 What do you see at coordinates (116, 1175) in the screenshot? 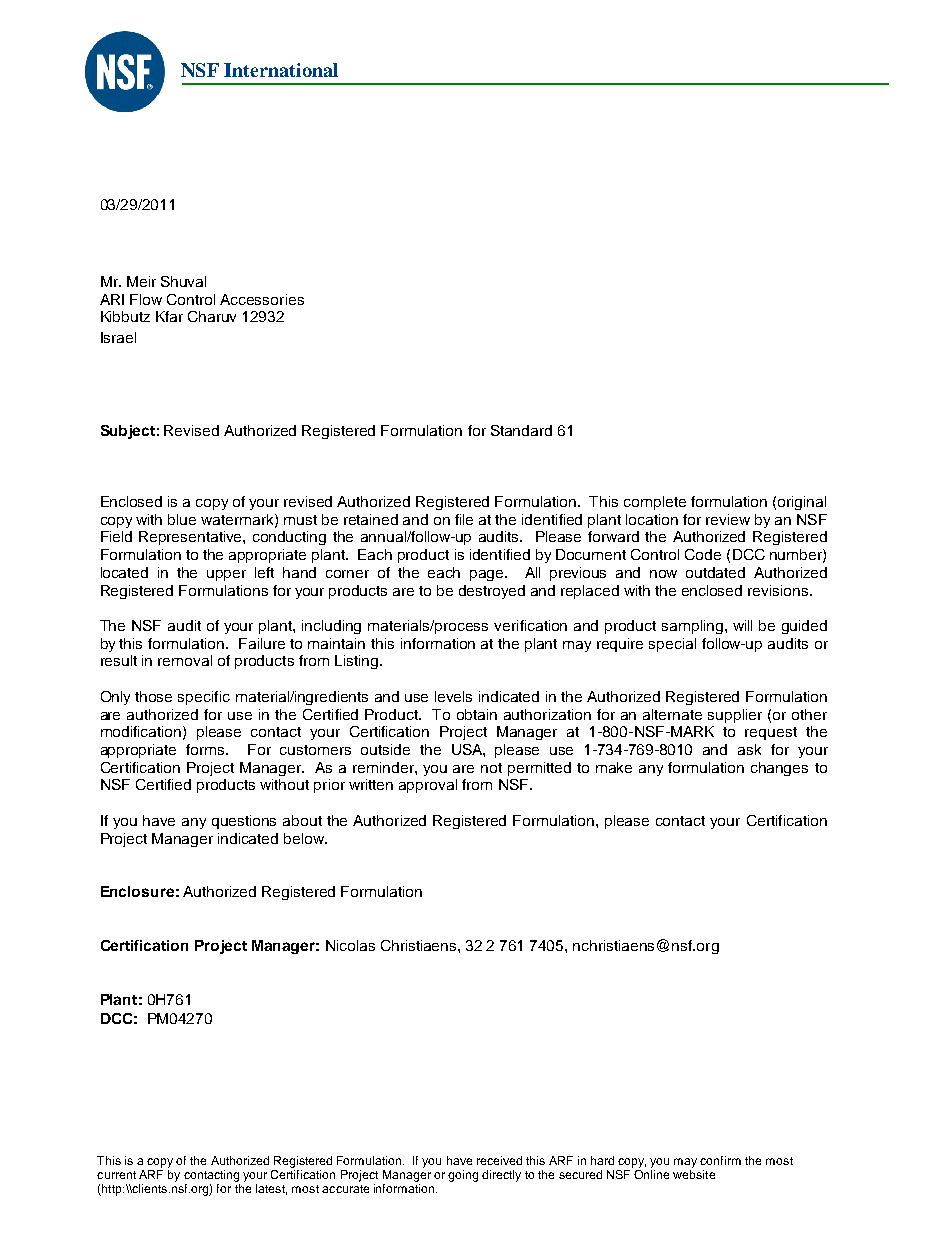
I see `current` at bounding box center [116, 1175].
